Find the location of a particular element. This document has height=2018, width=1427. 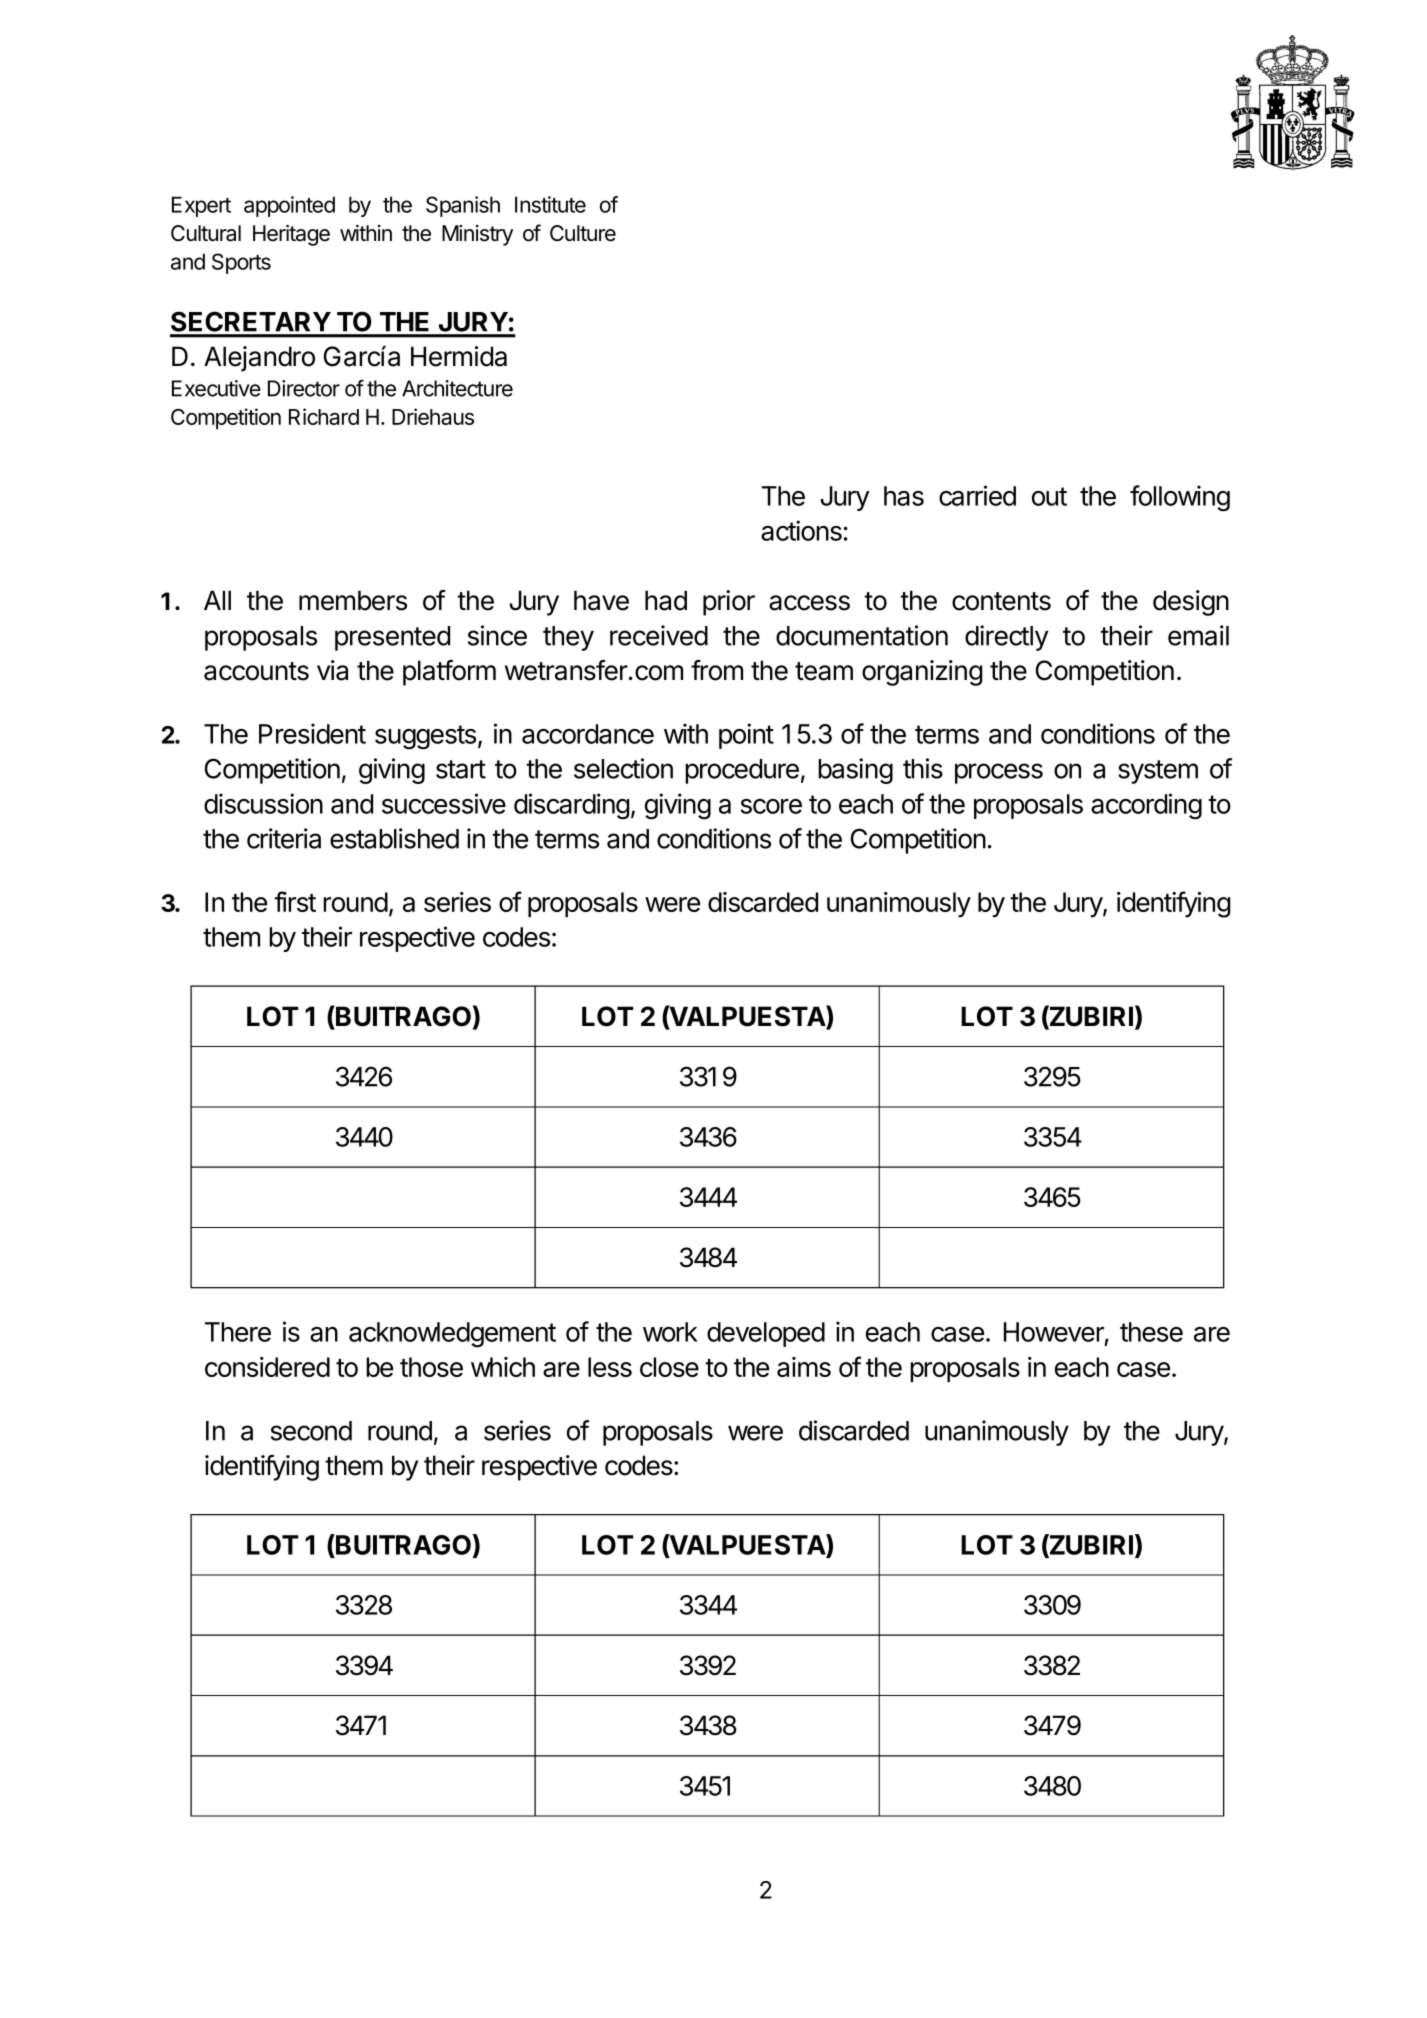

work is located at coordinates (670, 1332).
